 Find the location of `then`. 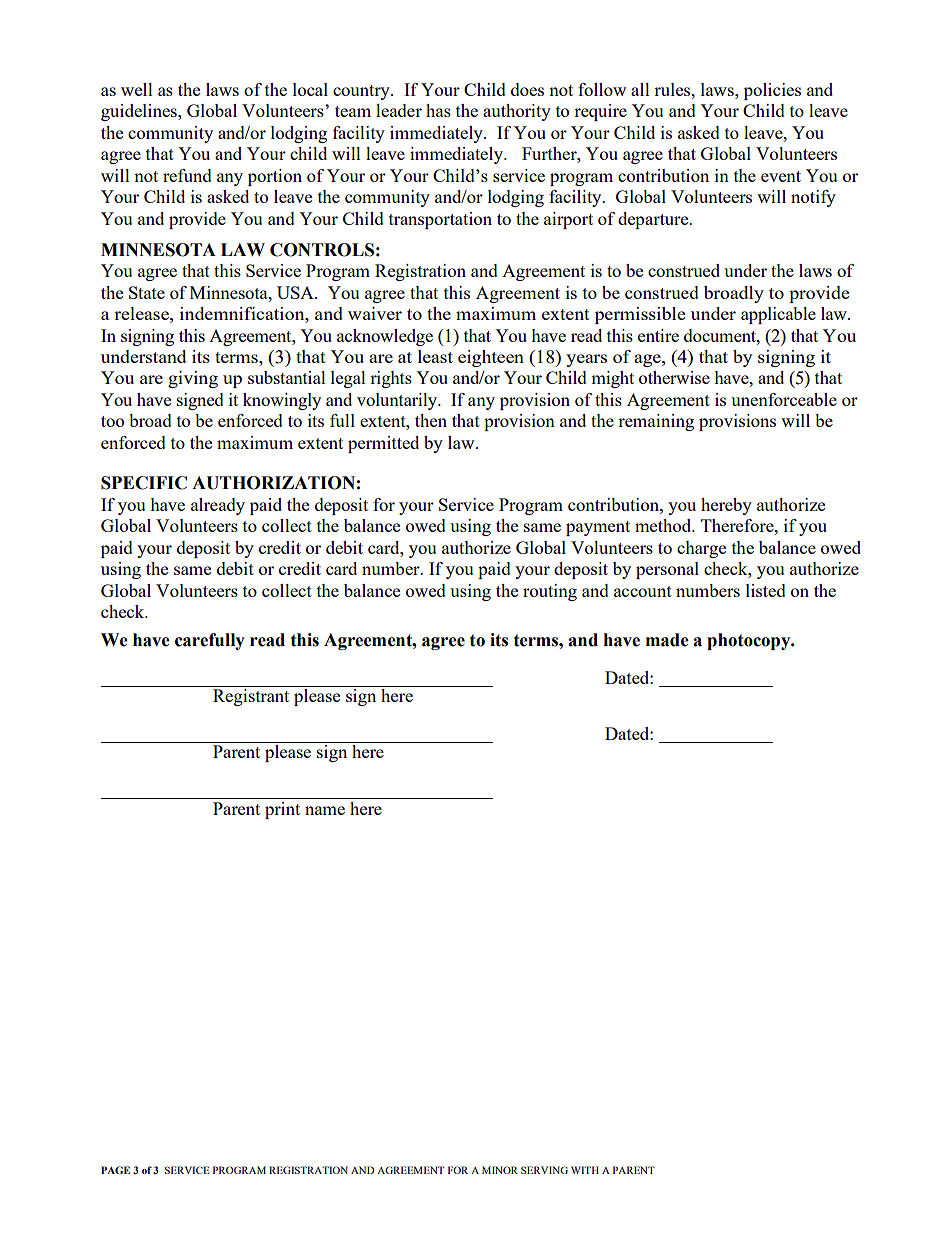

then is located at coordinates (431, 420).
